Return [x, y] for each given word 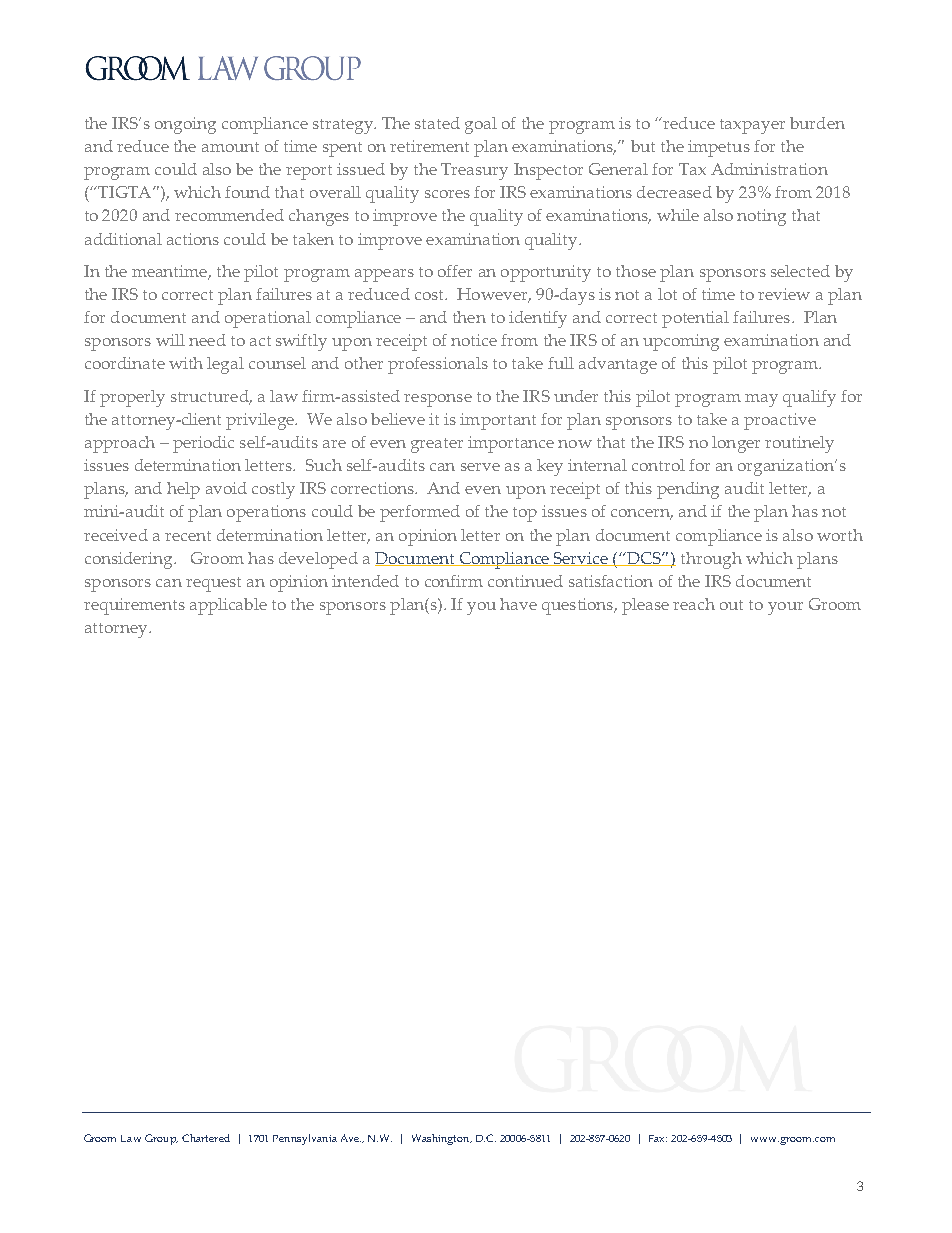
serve [480, 467]
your [785, 608]
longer [736, 444]
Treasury [474, 171]
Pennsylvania [305, 1139]
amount [230, 147]
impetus [719, 148]
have [518, 604]
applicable [228, 606]
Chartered [206, 1138]
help [183, 490]
